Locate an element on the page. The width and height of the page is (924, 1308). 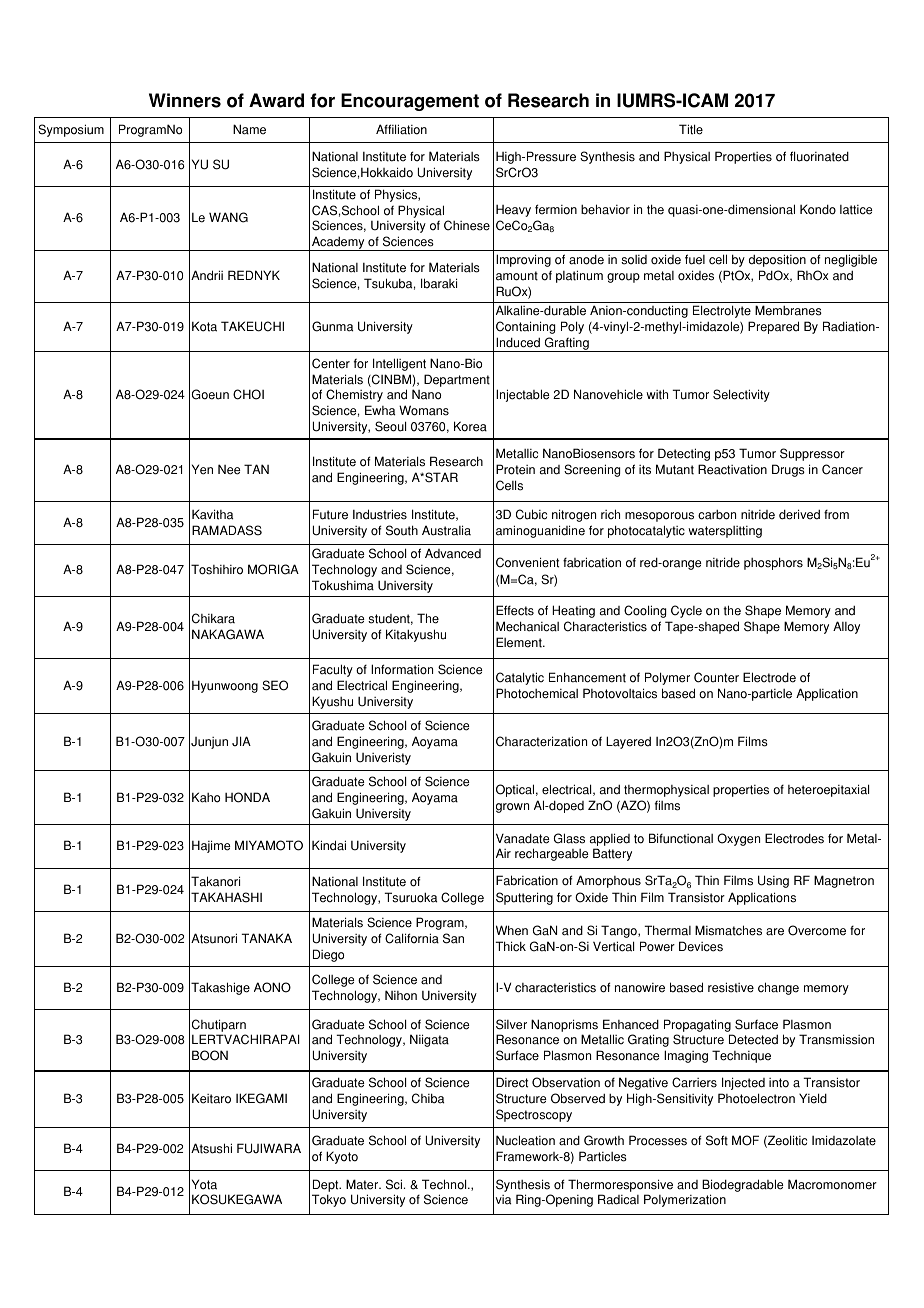
Nucleation is located at coordinates (525, 1140).
